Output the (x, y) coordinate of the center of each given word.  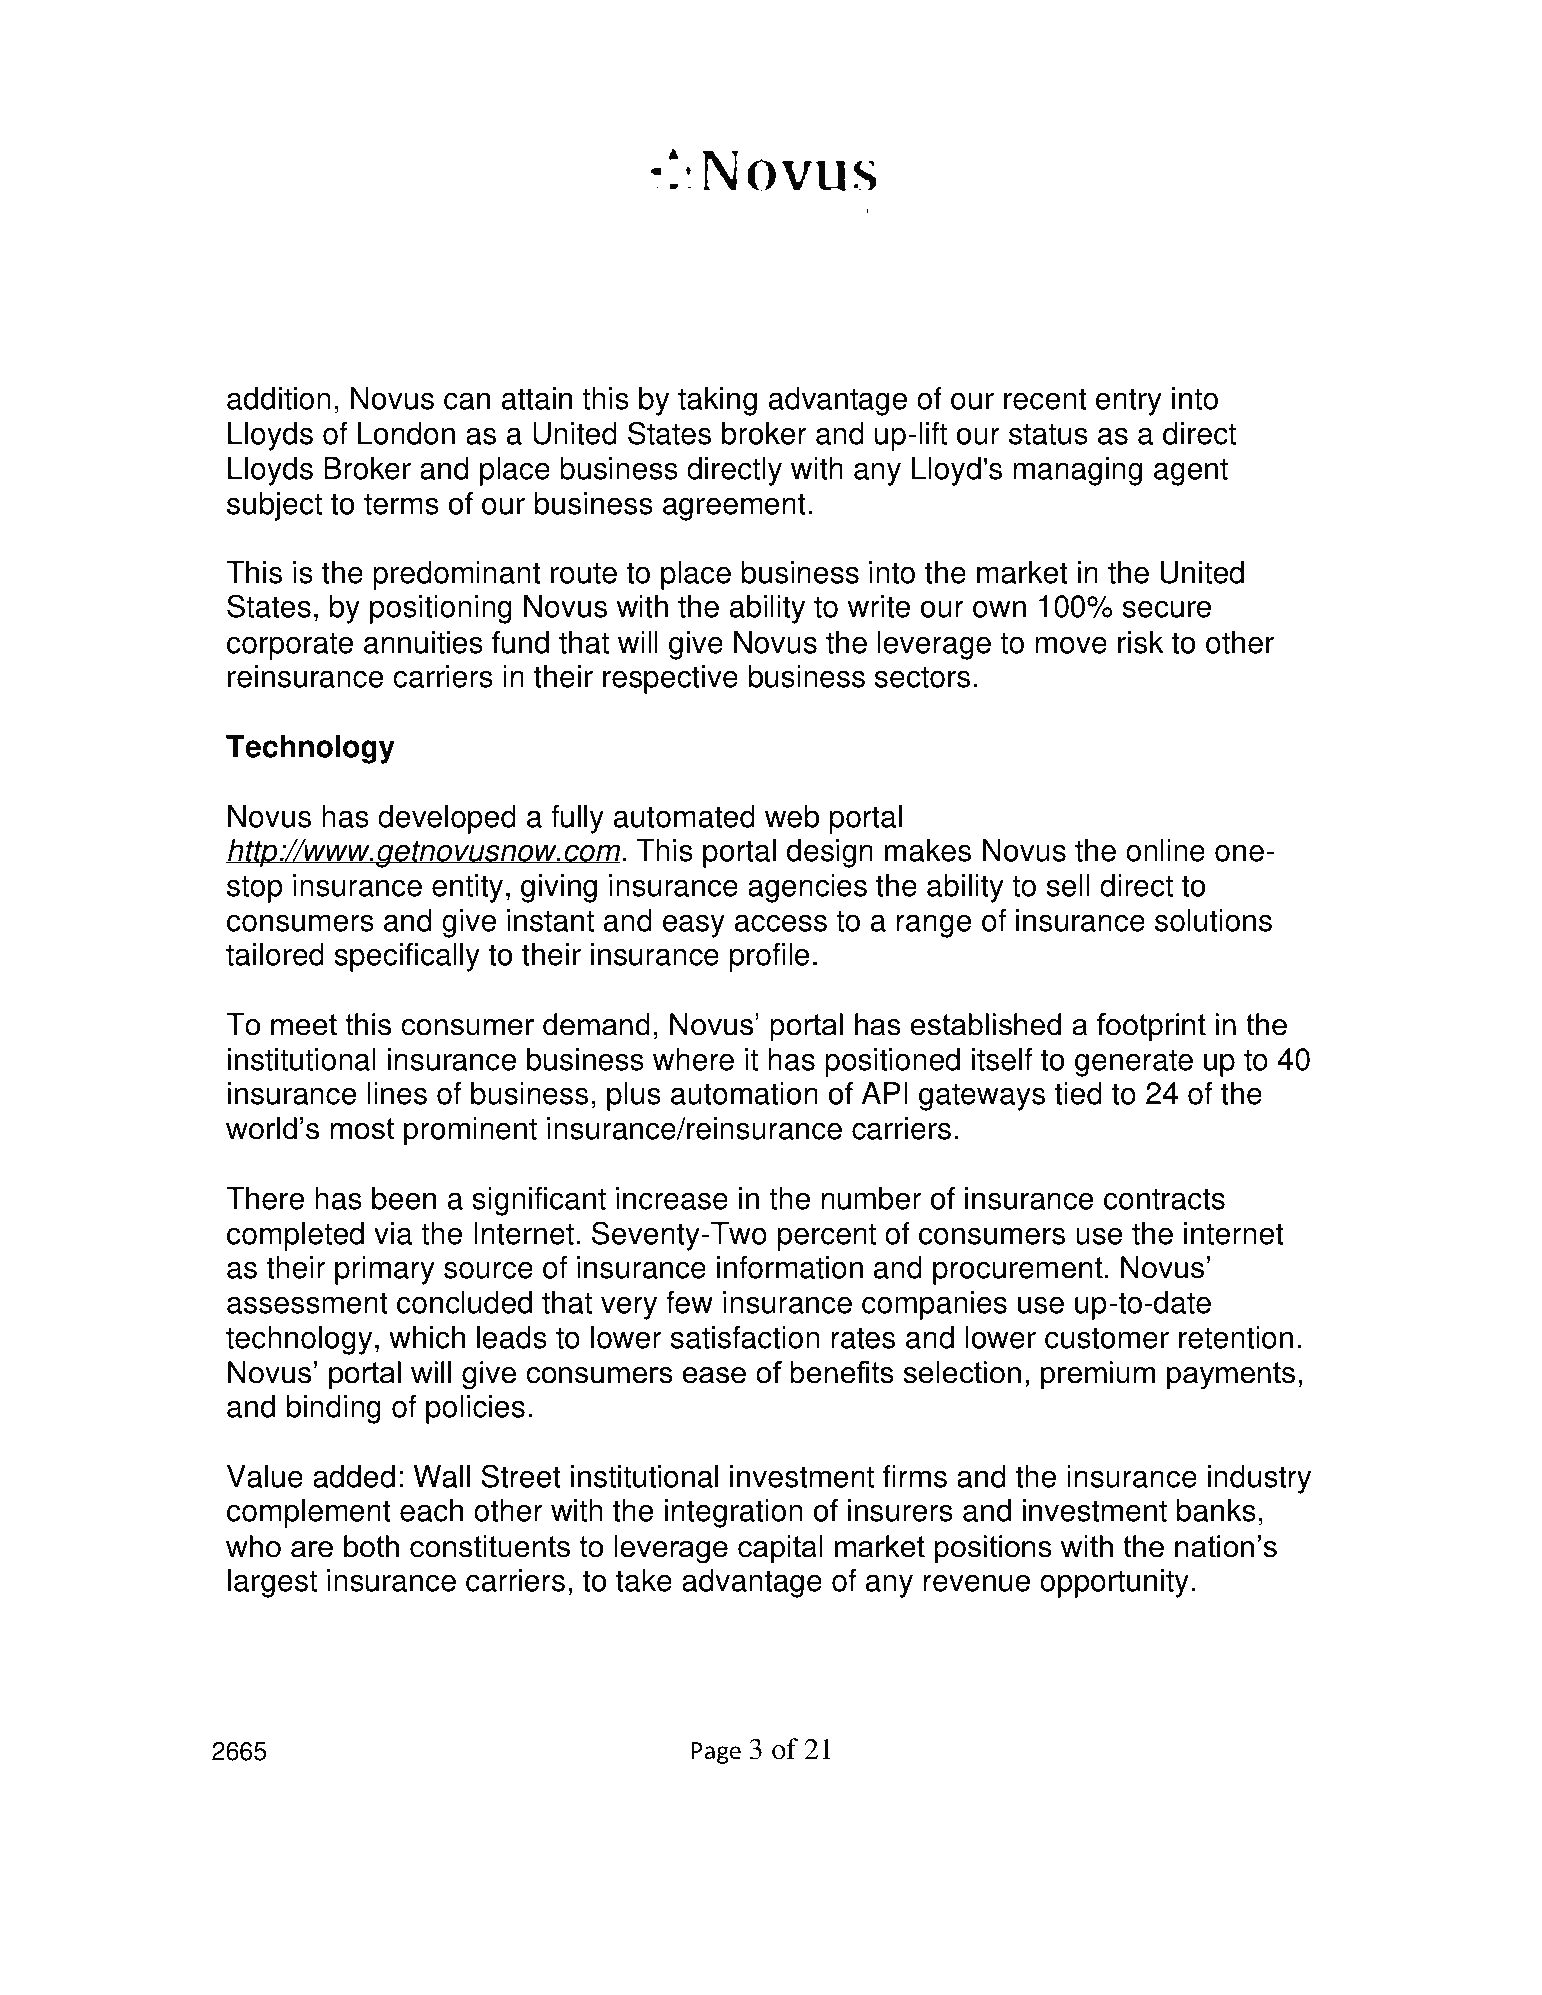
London (406, 433)
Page (716, 1753)
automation (744, 1093)
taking (717, 401)
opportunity (1114, 1583)
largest (272, 1583)
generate (1134, 1063)
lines (397, 1093)
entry (1129, 402)
